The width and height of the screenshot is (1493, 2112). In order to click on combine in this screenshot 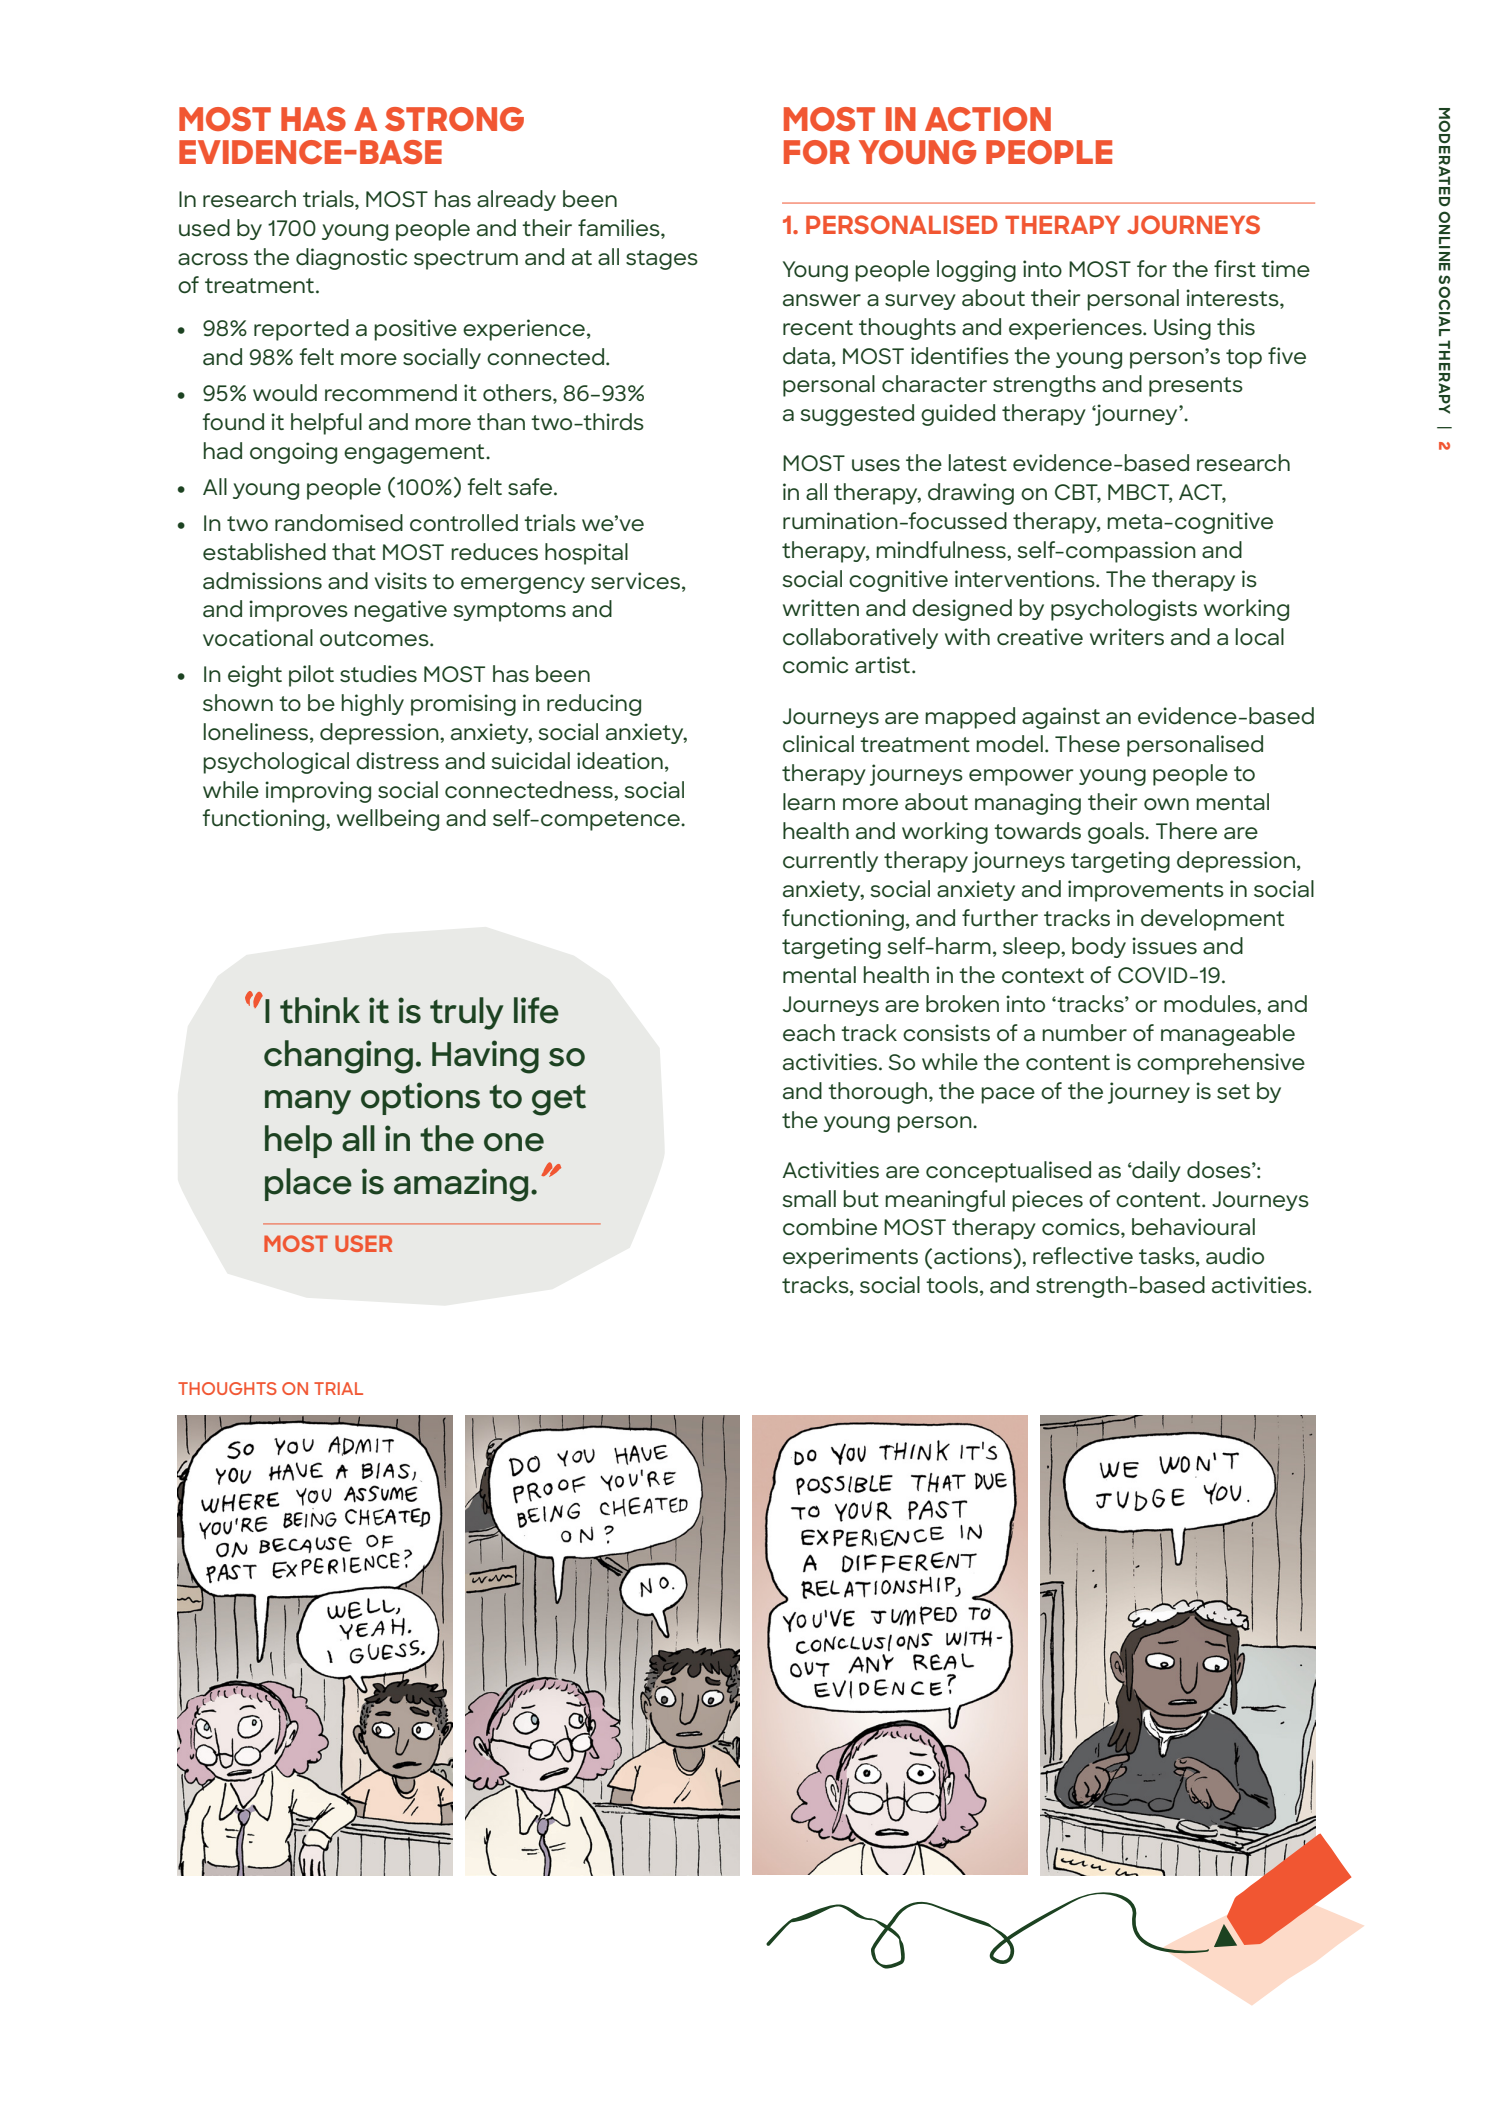, I will do `click(830, 1227)`.
